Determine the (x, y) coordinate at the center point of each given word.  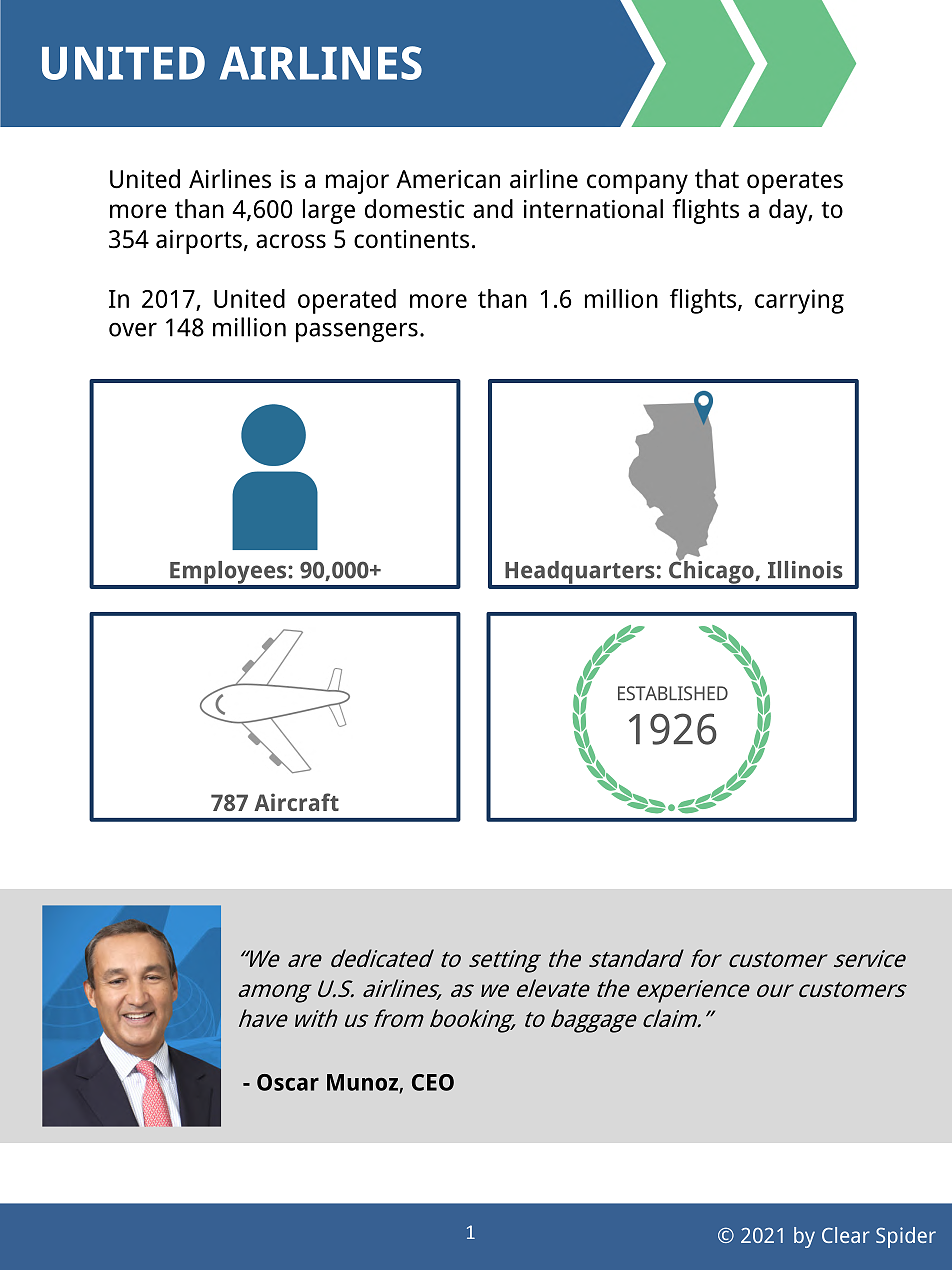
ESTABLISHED (673, 693)
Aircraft (296, 802)
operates (795, 182)
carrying (799, 301)
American (448, 179)
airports (199, 242)
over (133, 329)
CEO (433, 1082)
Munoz (363, 1083)
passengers (357, 332)
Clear (846, 1235)
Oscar (288, 1082)
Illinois (805, 570)
